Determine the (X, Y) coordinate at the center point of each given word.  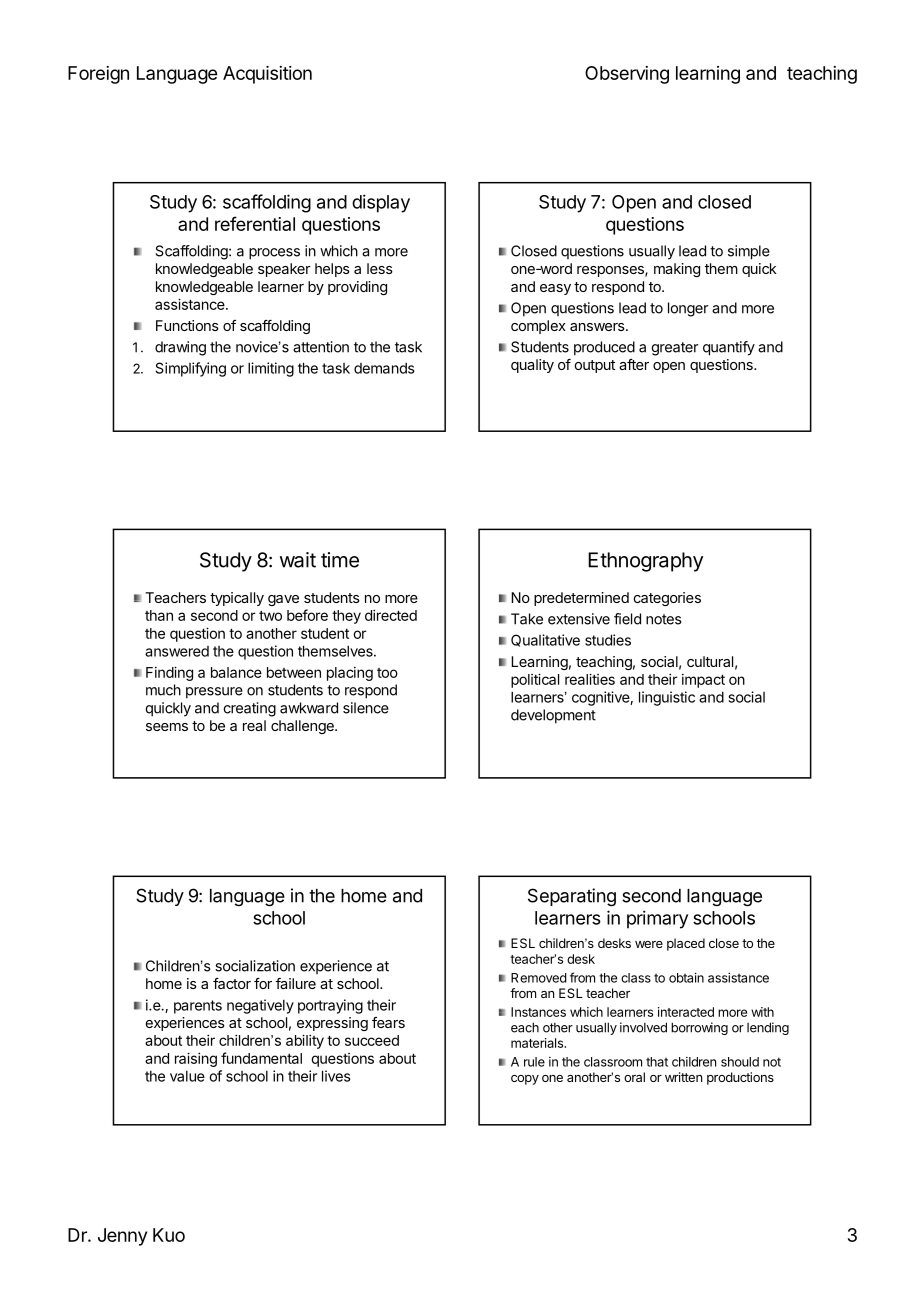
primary (657, 919)
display (381, 203)
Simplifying (190, 369)
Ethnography (645, 562)
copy (525, 1080)
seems (167, 727)
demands (384, 368)
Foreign (98, 75)
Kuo (169, 1235)
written (683, 1077)
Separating (572, 897)
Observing (627, 75)
